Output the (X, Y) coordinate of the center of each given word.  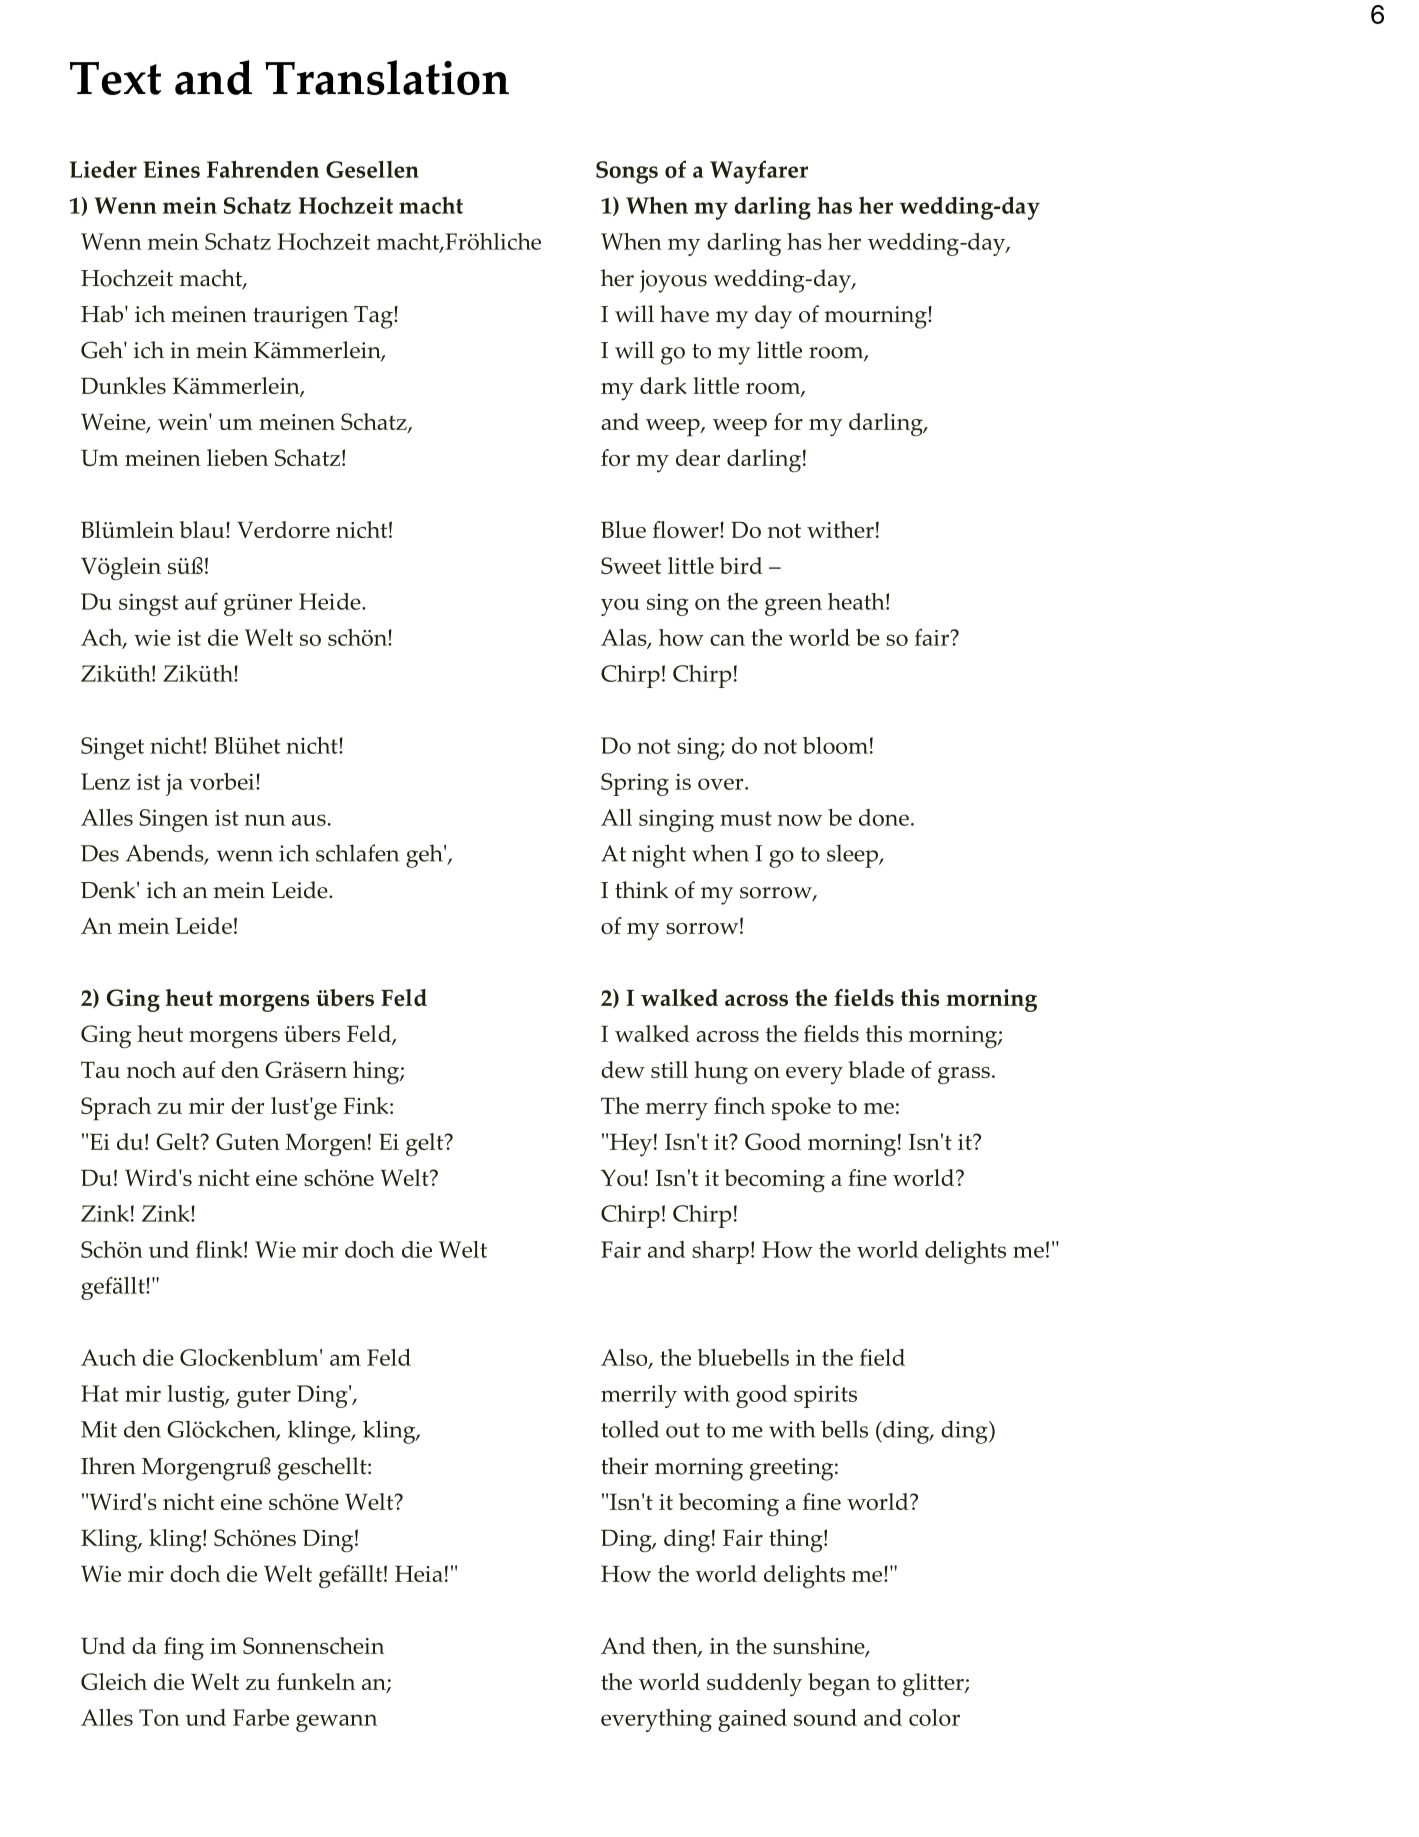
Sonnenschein (313, 1645)
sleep (853, 856)
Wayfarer (759, 172)
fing (184, 1648)
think (641, 890)
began (839, 1684)
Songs (627, 172)
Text (115, 78)
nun (265, 820)
